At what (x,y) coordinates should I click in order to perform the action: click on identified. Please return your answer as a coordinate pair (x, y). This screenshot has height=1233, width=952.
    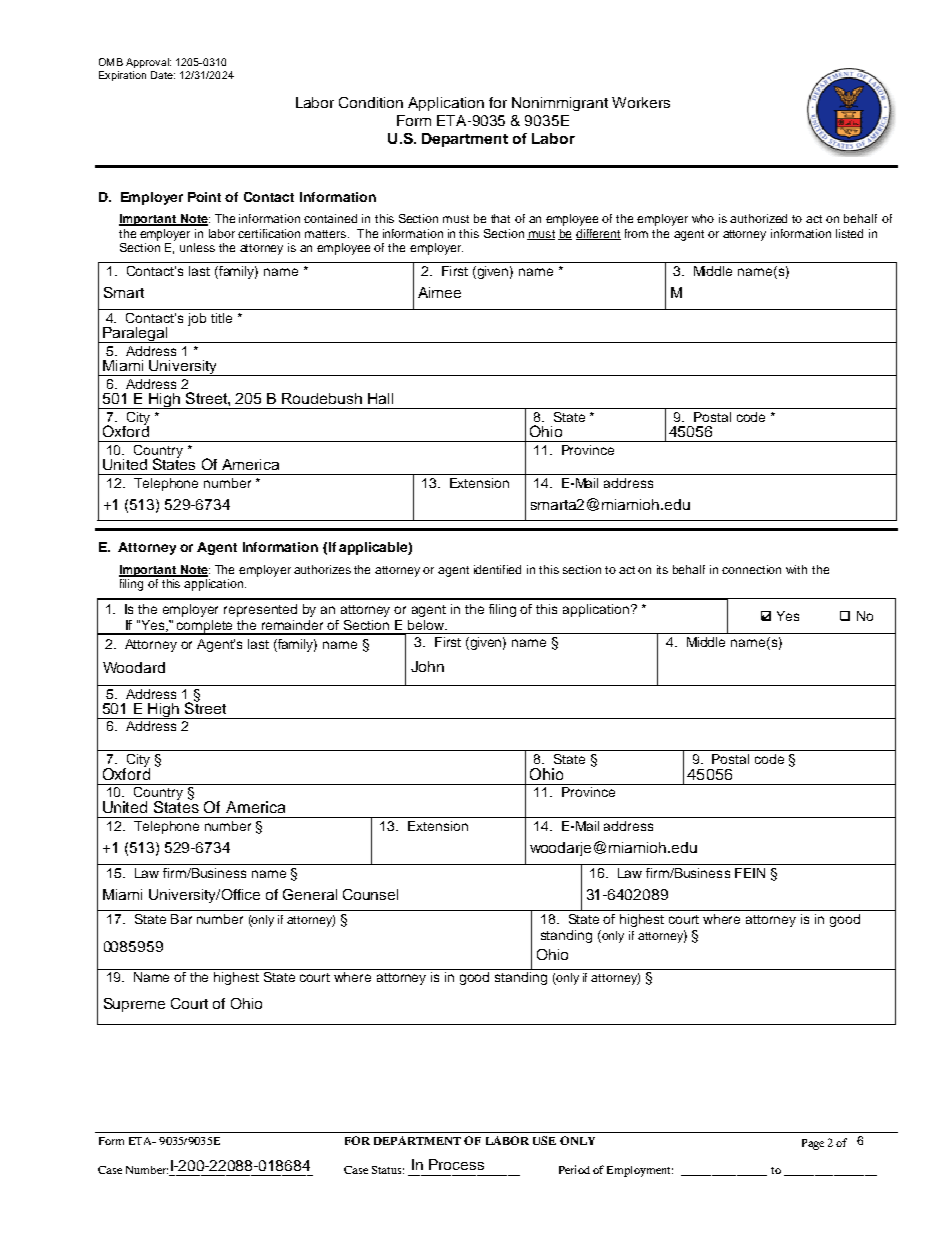
    Looking at the image, I should click on (497, 569).
